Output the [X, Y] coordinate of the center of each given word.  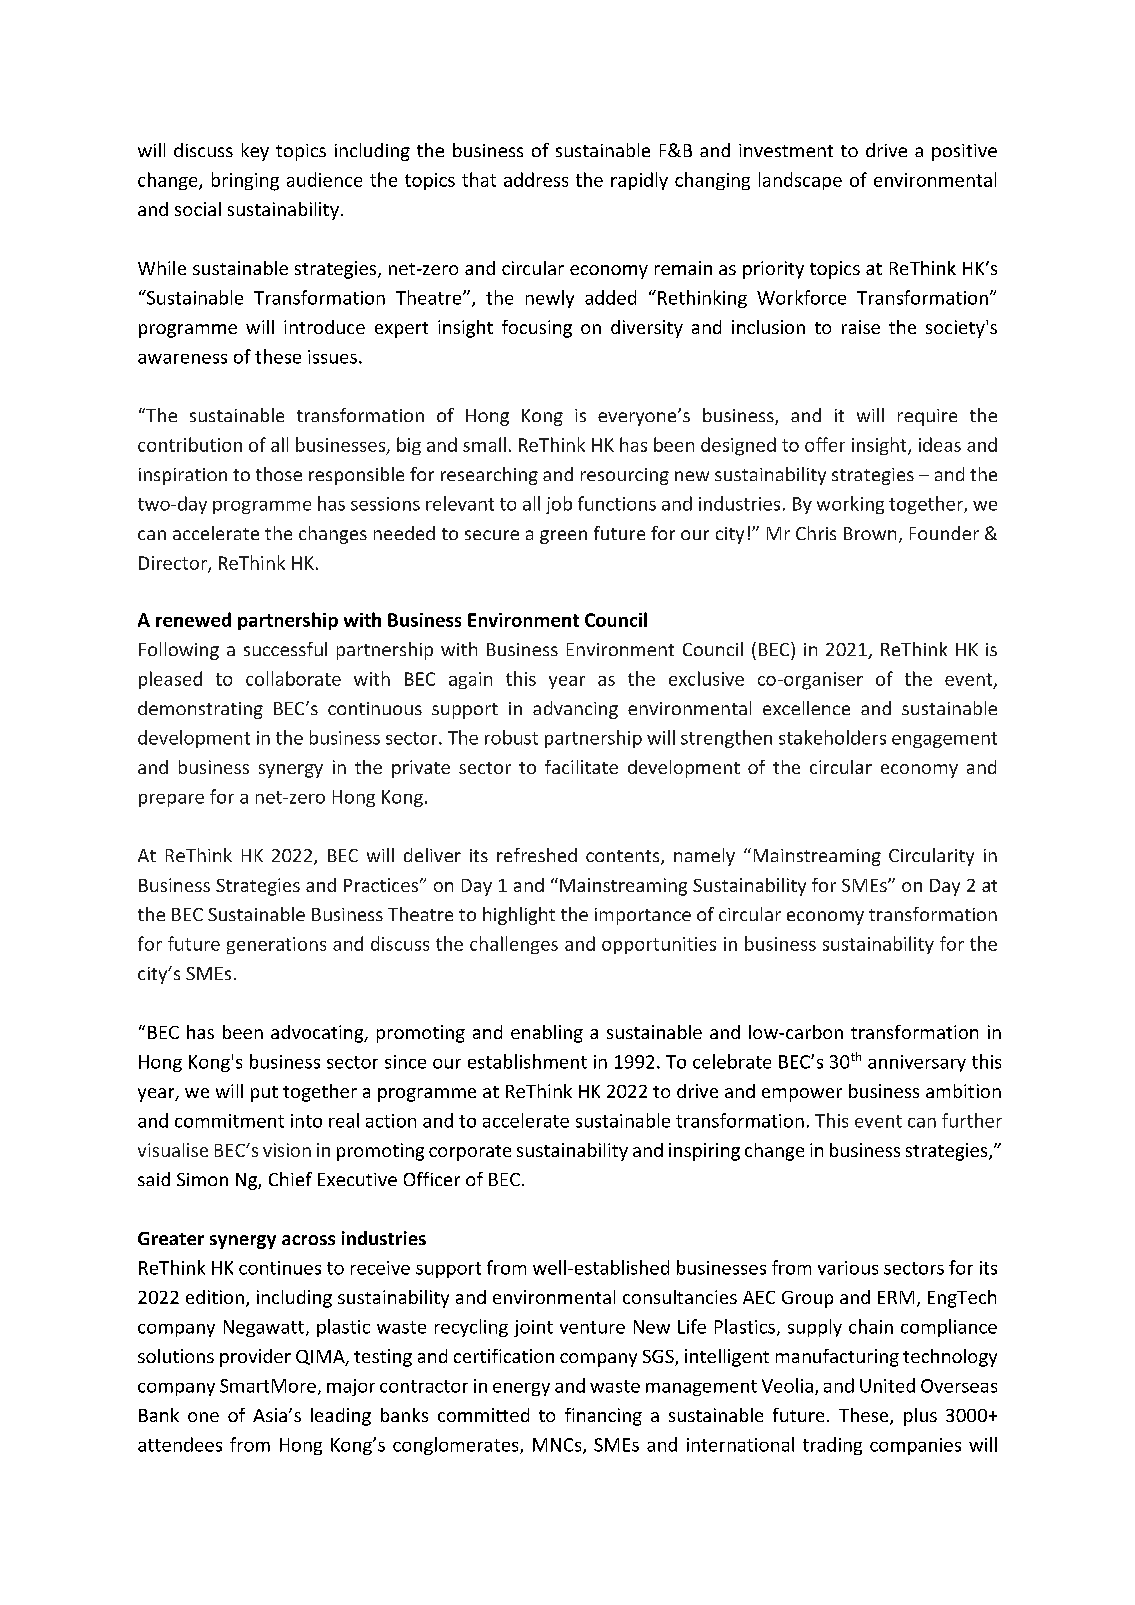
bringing [245, 181]
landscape [800, 181]
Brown [870, 533]
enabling [547, 1034]
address [536, 179]
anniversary [917, 1063]
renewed [193, 619]
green [563, 537]
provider [255, 1358]
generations [276, 945]
